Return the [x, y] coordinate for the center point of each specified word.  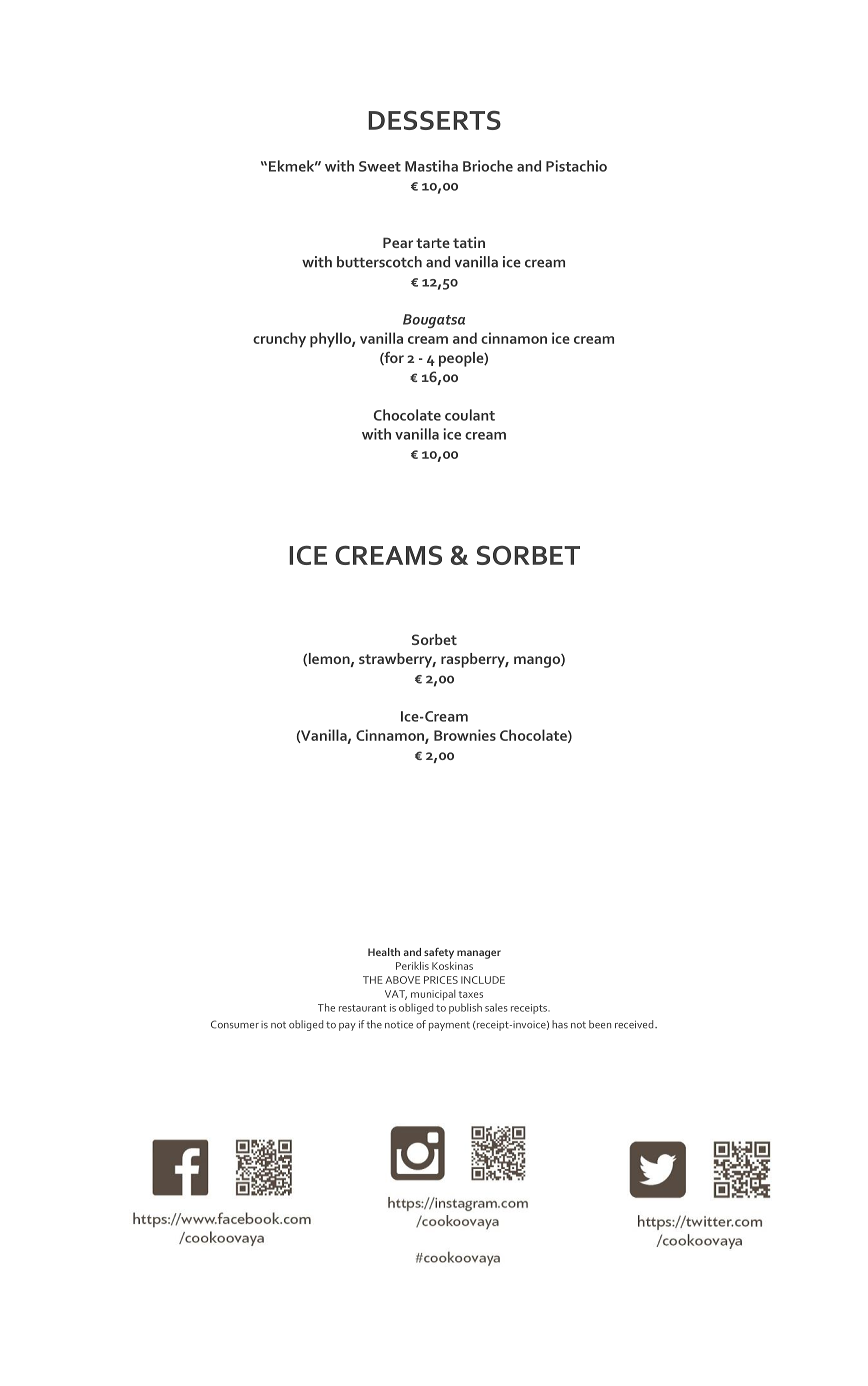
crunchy [279, 340]
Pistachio [576, 166]
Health [384, 952]
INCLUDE [483, 980]
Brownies [465, 735]
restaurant [362, 1008]
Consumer [235, 1024]
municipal [433, 995]
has [560, 1024]
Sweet [380, 166]
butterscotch [379, 262]
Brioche [488, 166]
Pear [398, 242]
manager [479, 954]
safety [439, 953]
